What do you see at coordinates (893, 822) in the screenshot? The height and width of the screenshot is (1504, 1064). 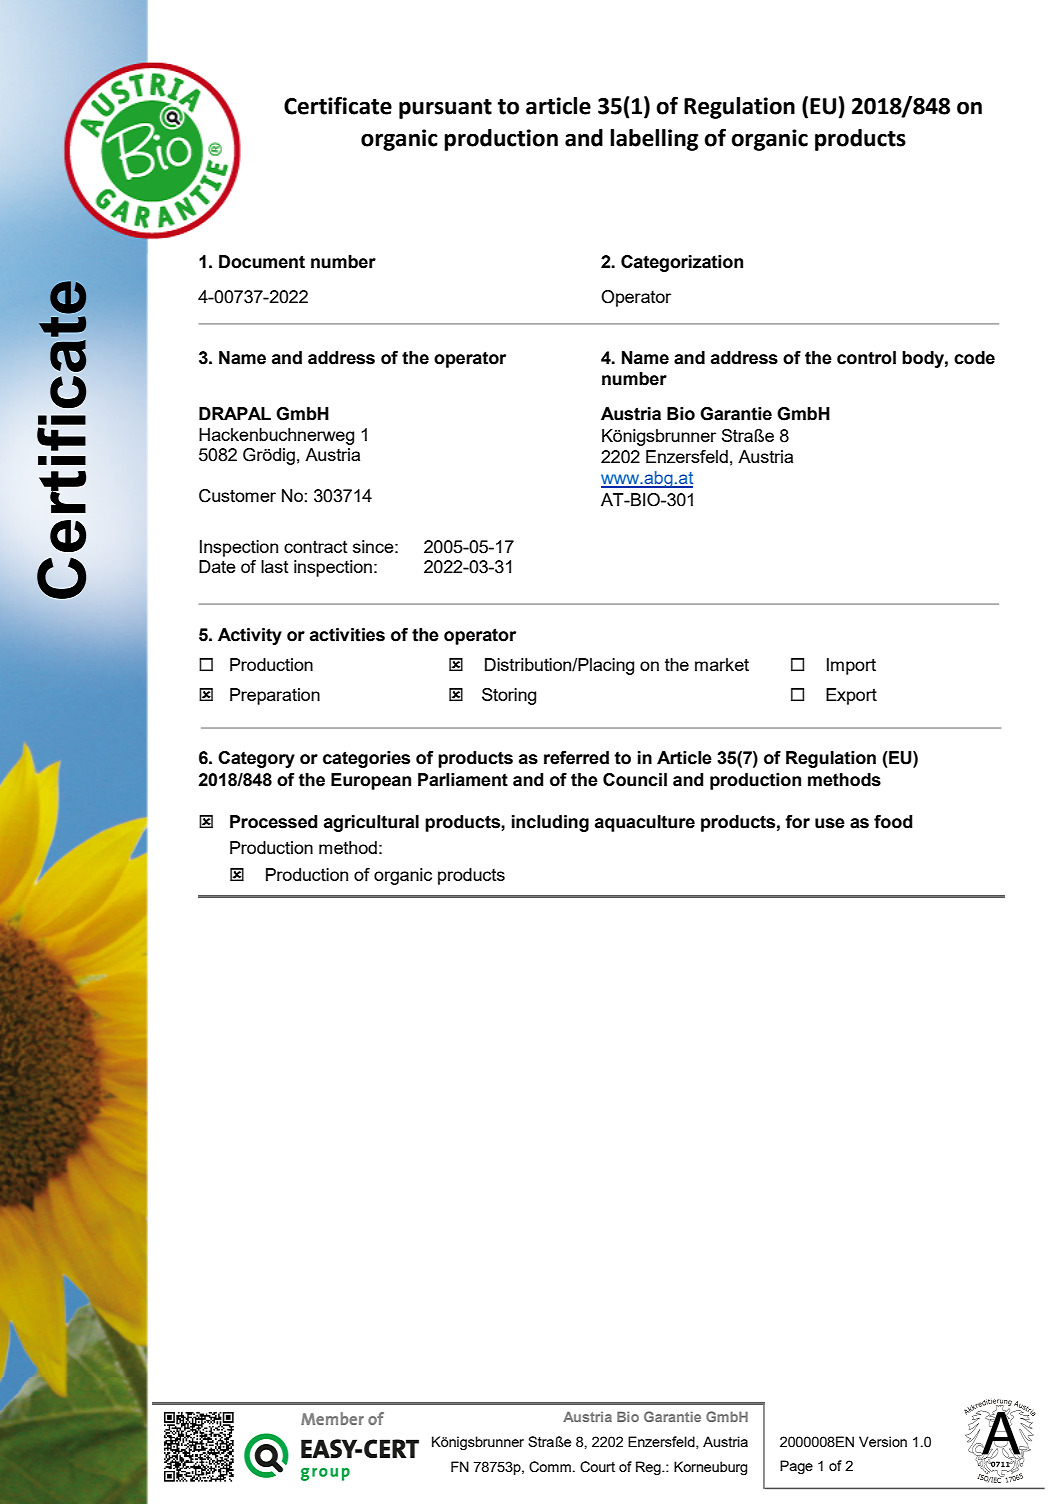 I see `food` at bounding box center [893, 822].
